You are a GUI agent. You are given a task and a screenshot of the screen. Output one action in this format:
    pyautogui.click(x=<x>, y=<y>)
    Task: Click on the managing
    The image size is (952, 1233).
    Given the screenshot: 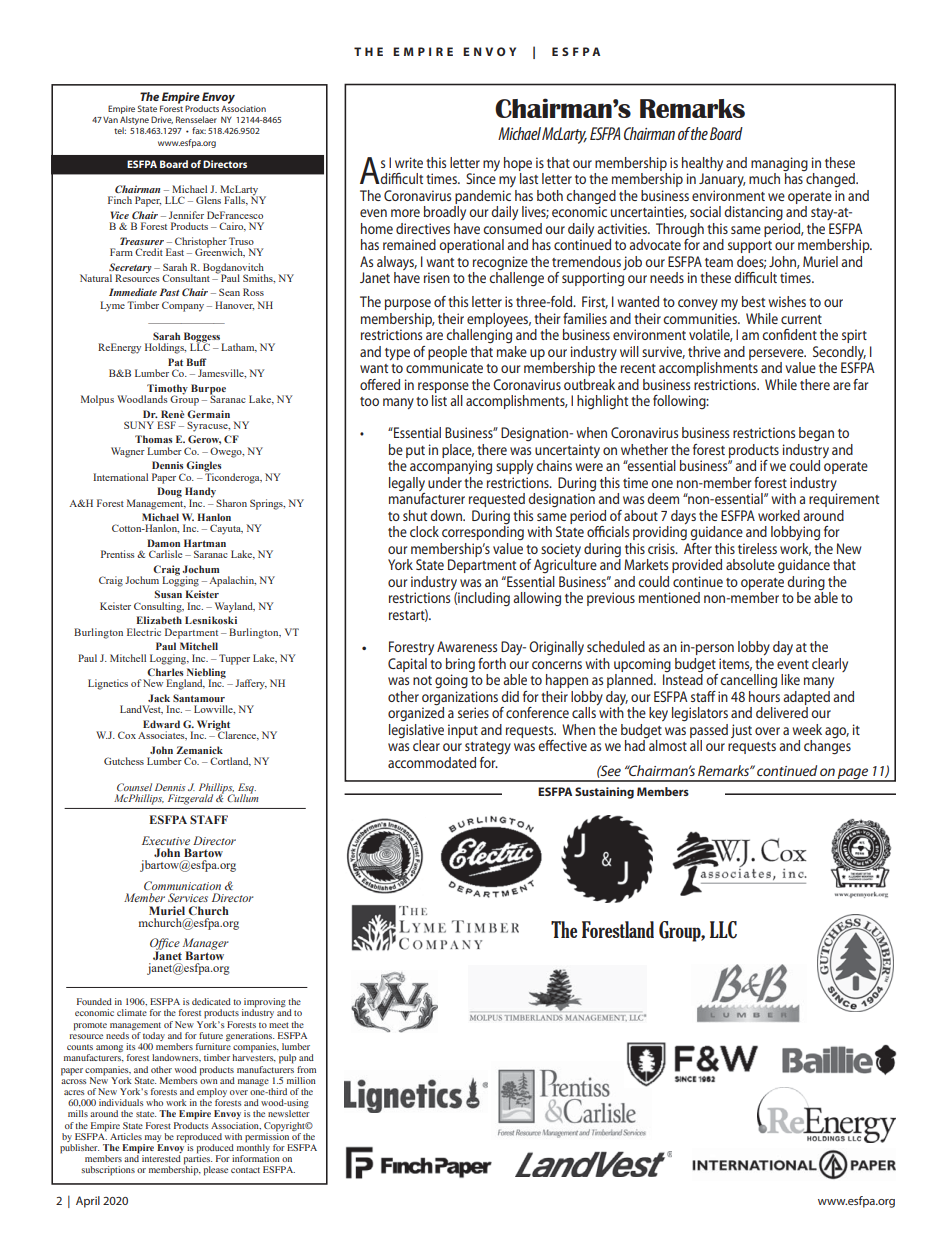 What is the action you would take?
    pyautogui.click(x=779, y=165)
